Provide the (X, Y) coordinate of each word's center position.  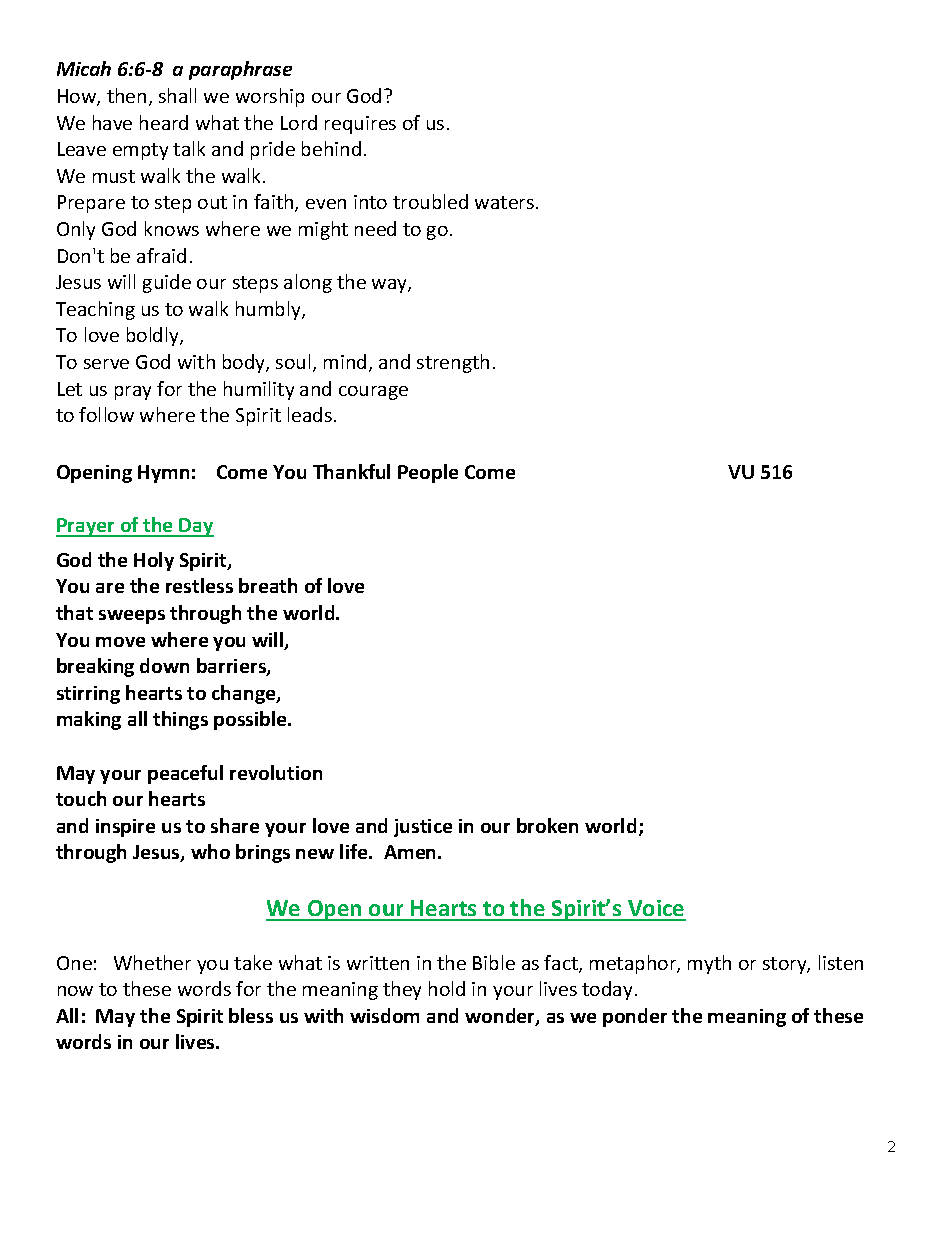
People (428, 473)
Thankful (351, 471)
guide (167, 283)
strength (453, 363)
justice (423, 828)
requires (360, 125)
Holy (154, 561)
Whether (152, 962)
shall (177, 95)
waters (506, 202)
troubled (430, 201)
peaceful (185, 774)
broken (547, 825)
